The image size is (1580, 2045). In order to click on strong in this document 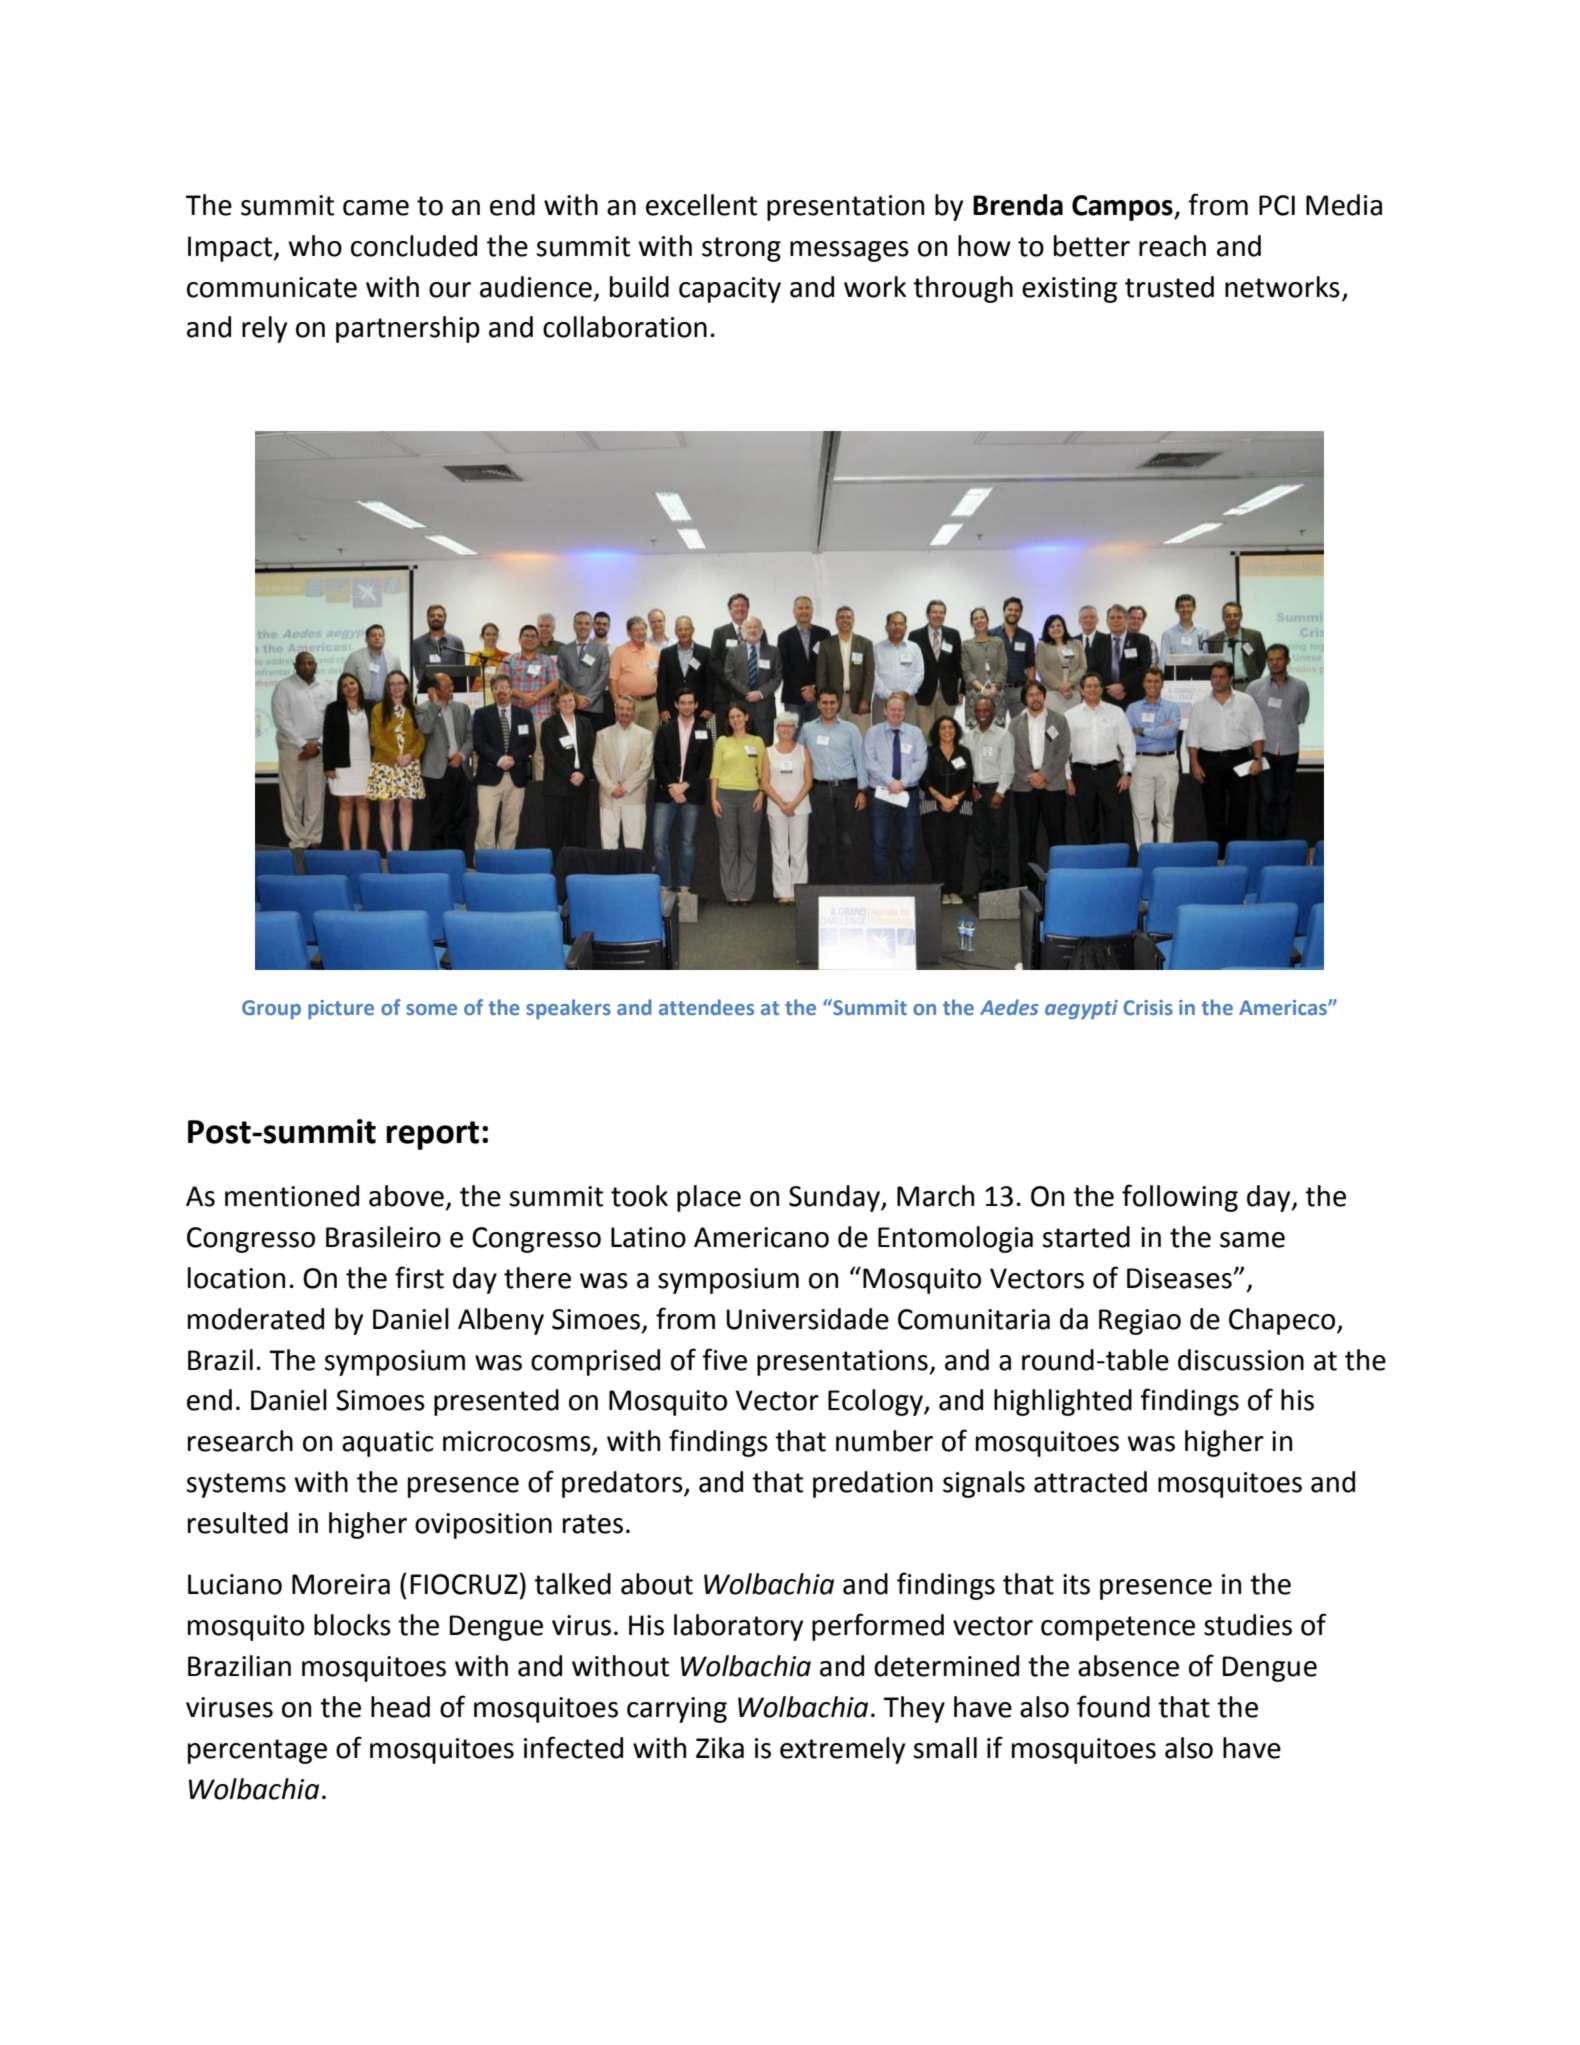, I will do `click(741, 249)`.
